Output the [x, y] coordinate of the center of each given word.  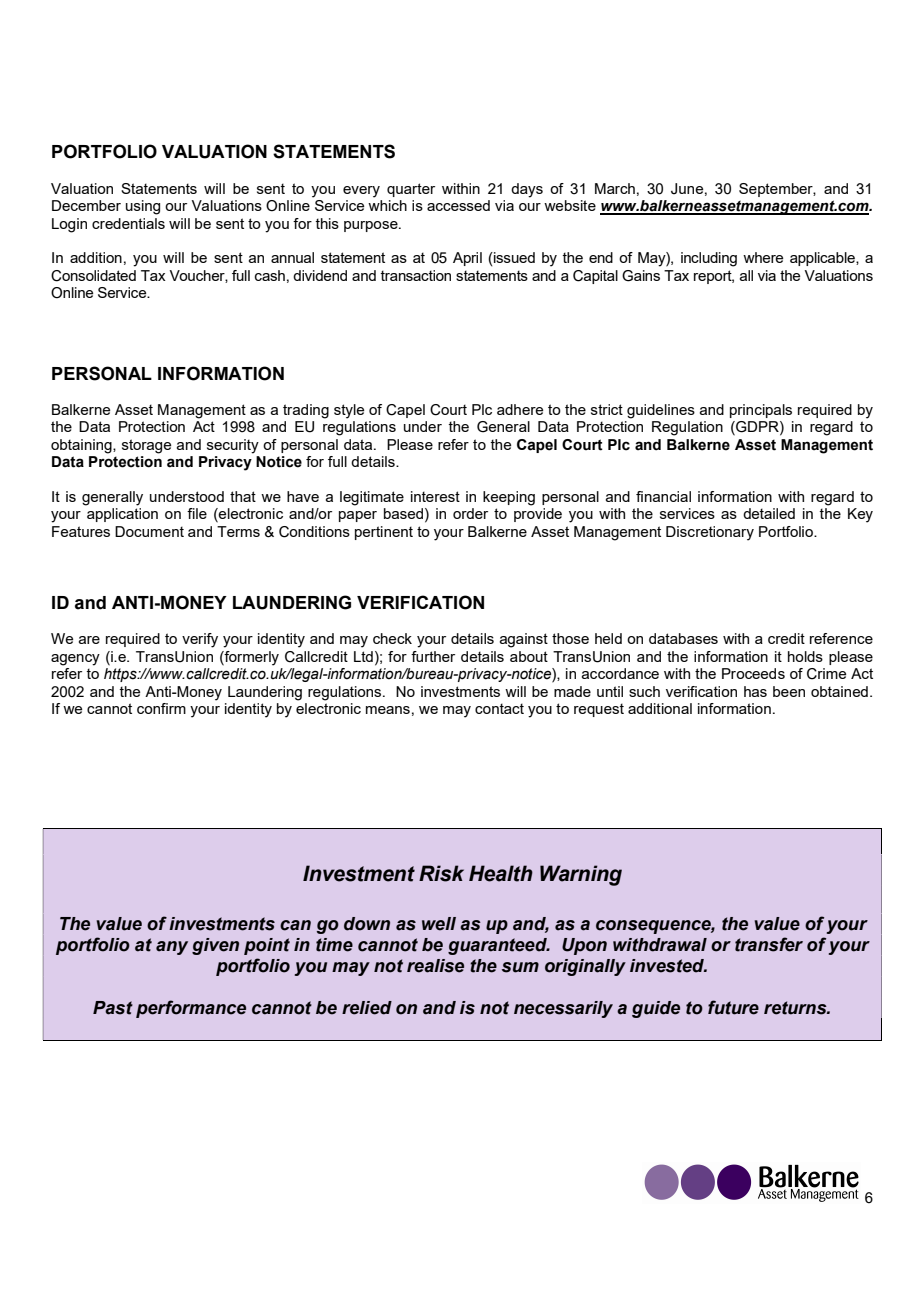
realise [435, 966]
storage [146, 446]
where [763, 257]
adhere [520, 409]
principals [761, 411]
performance [191, 1009]
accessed [458, 205]
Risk [441, 873]
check [392, 638]
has [755, 691]
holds [805, 656]
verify [200, 640]
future [733, 1007]
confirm [161, 708]
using [143, 207]
